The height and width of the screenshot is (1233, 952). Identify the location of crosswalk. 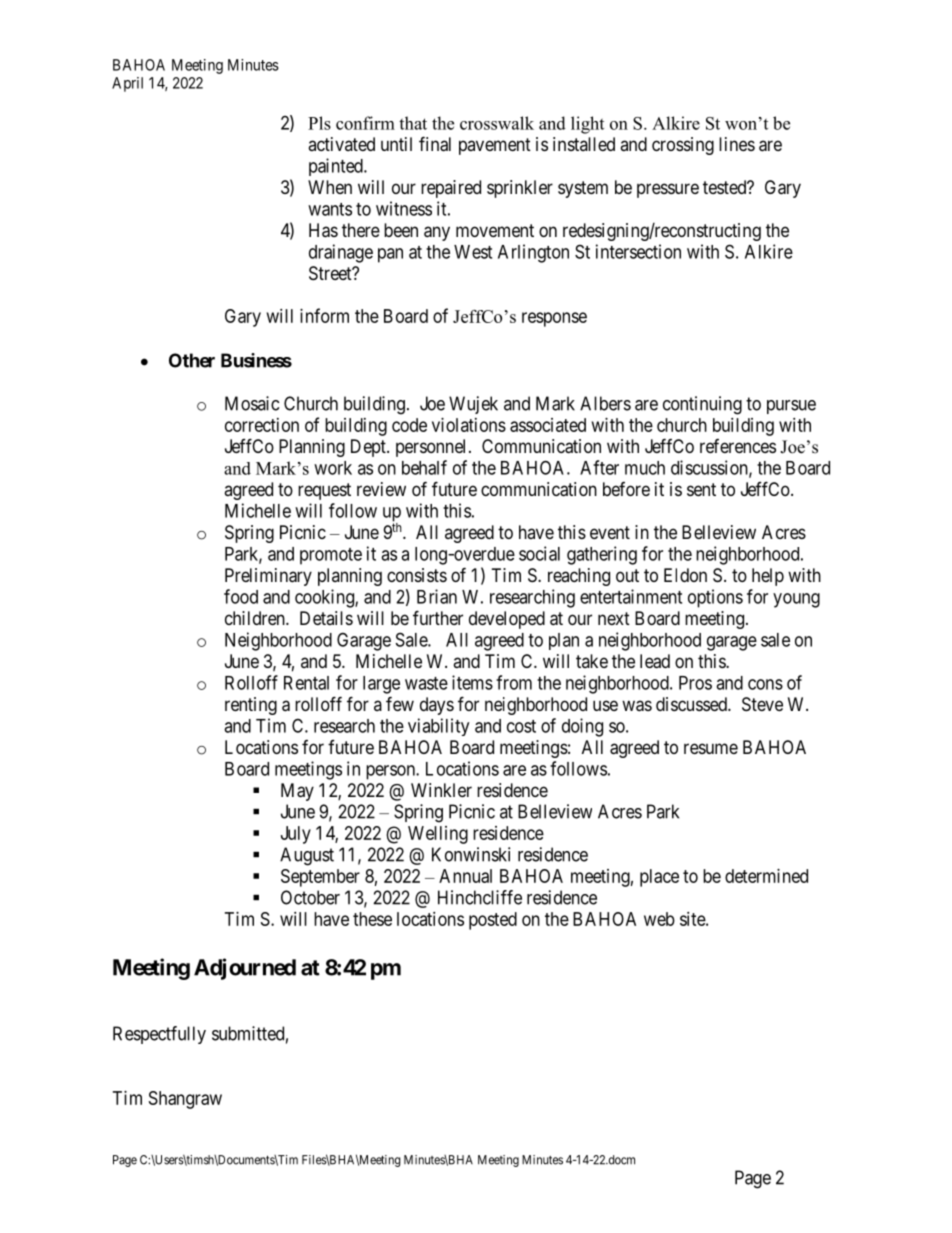
(497, 123).
